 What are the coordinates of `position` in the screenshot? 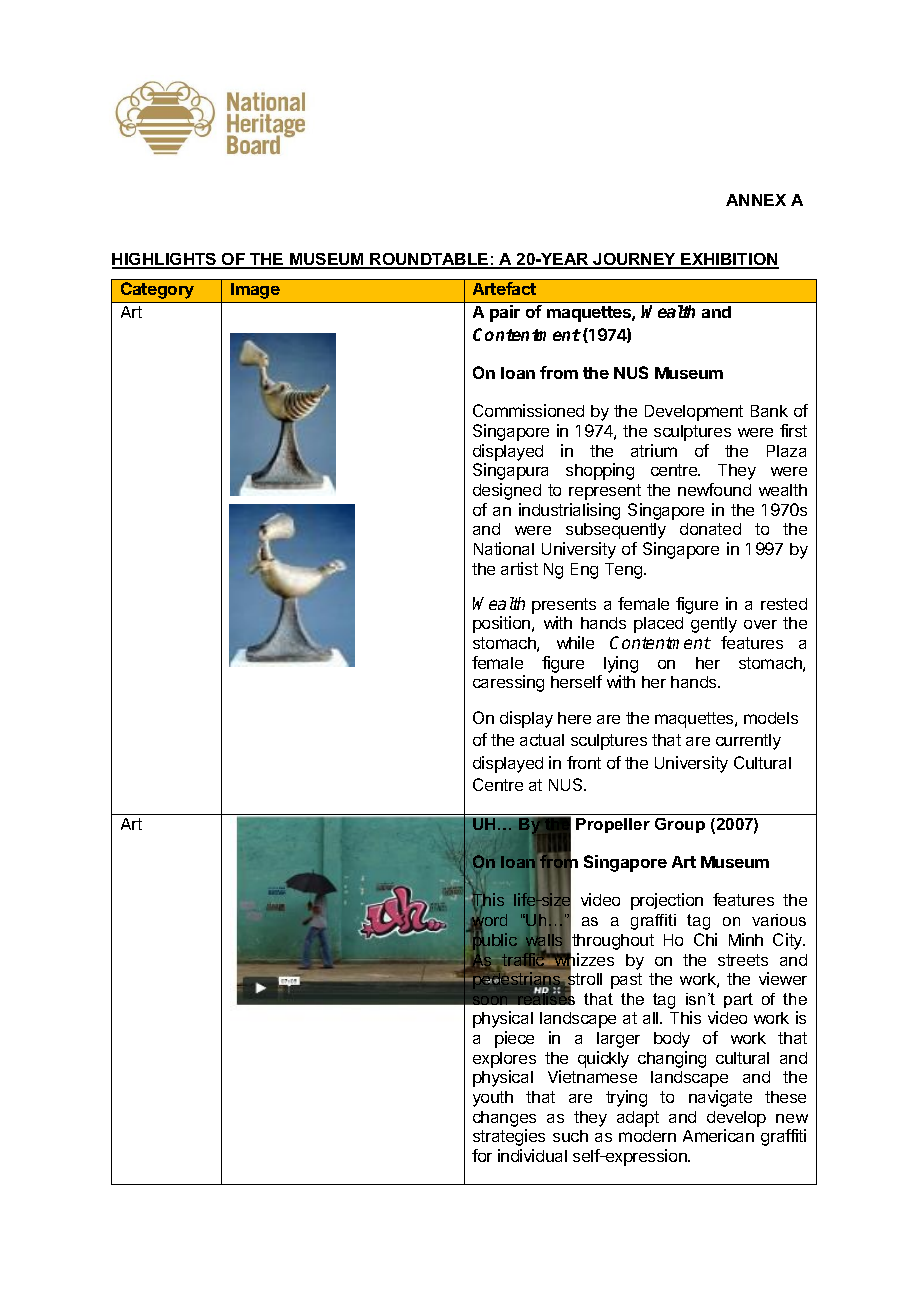 It's located at (503, 624).
